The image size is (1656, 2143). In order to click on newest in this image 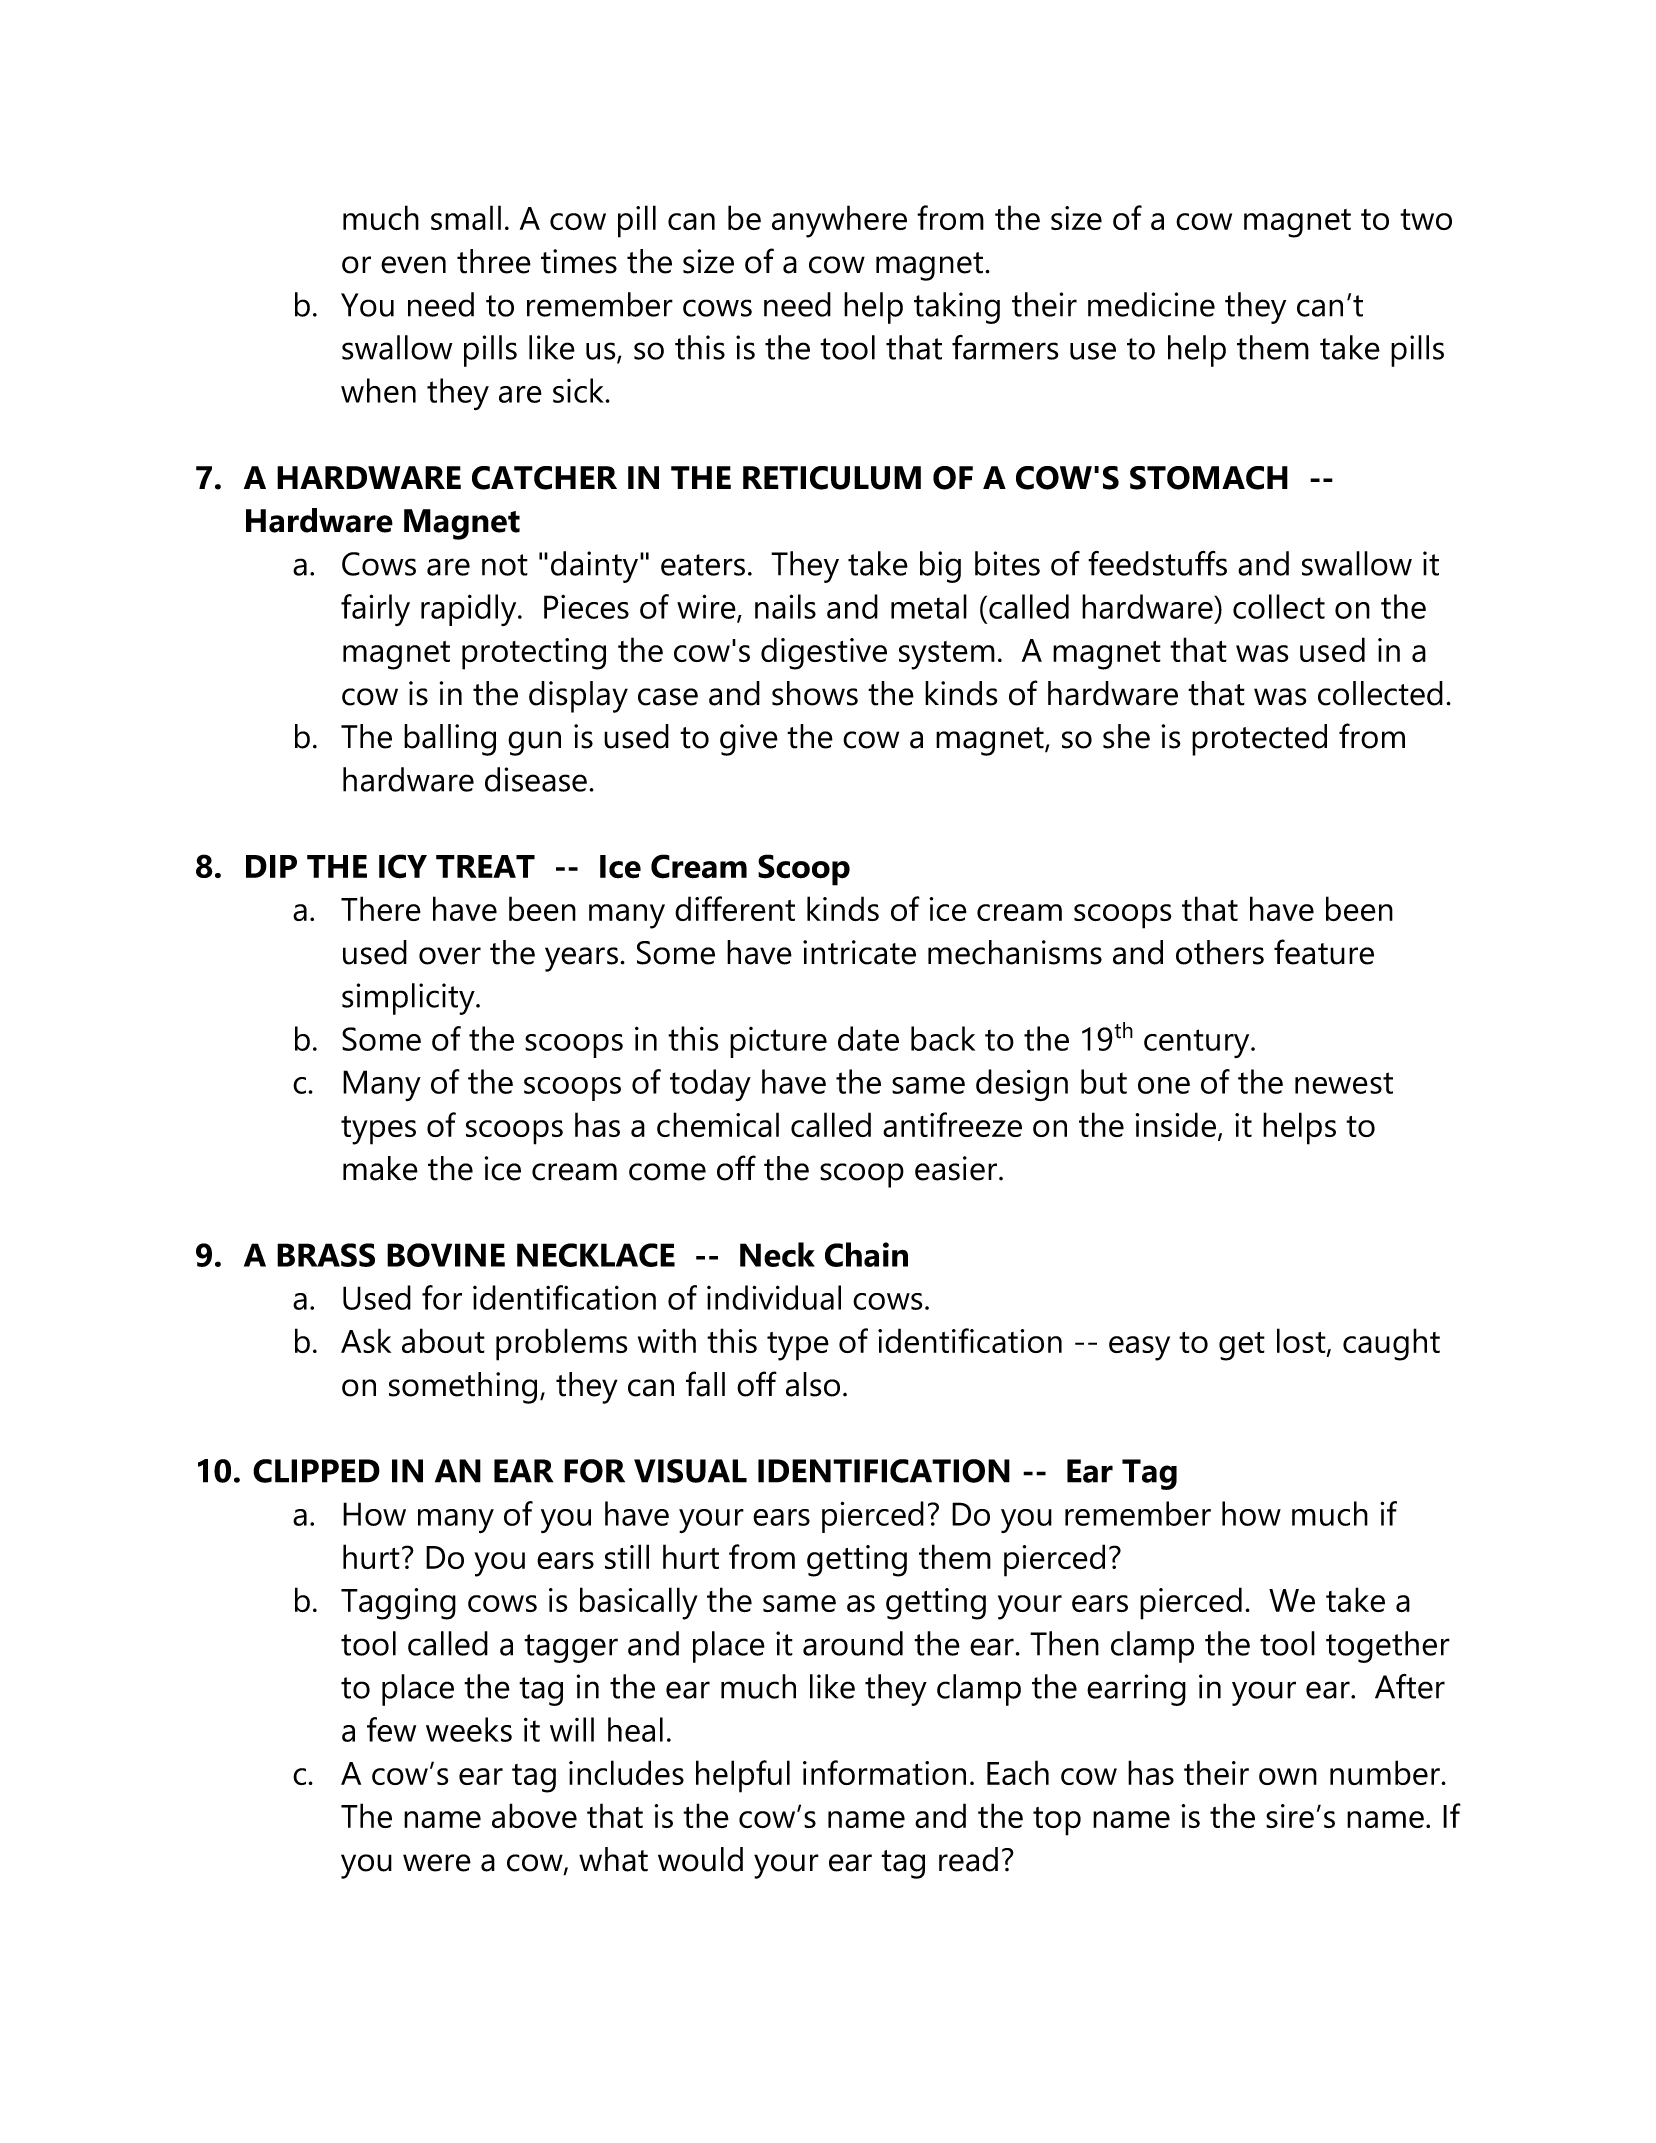, I will do `click(1344, 1083)`.
